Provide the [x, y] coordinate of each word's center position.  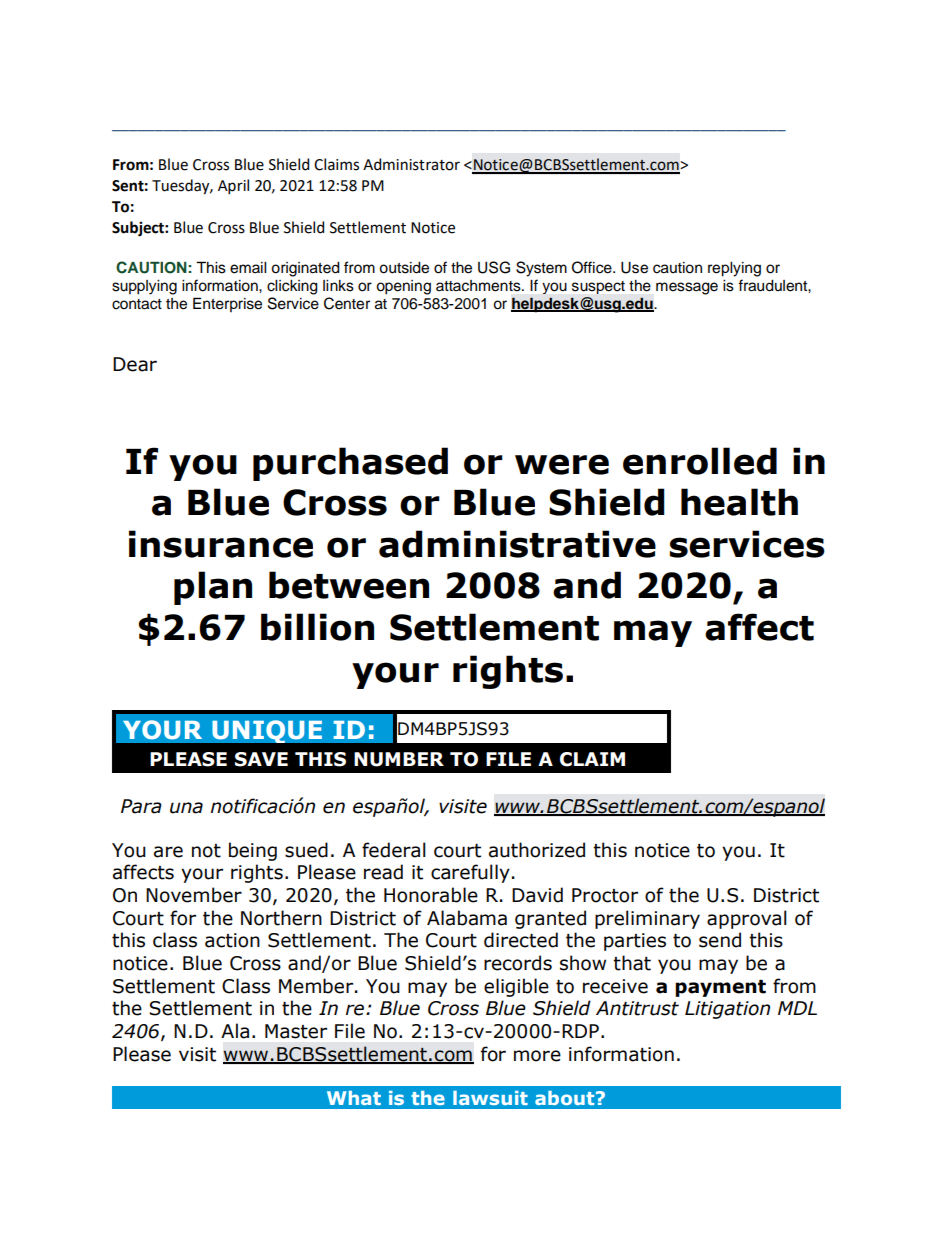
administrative [517, 544]
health [739, 502]
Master [296, 1031]
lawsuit [490, 1098]
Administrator [411, 164]
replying [734, 269]
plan [213, 588]
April [233, 186]
